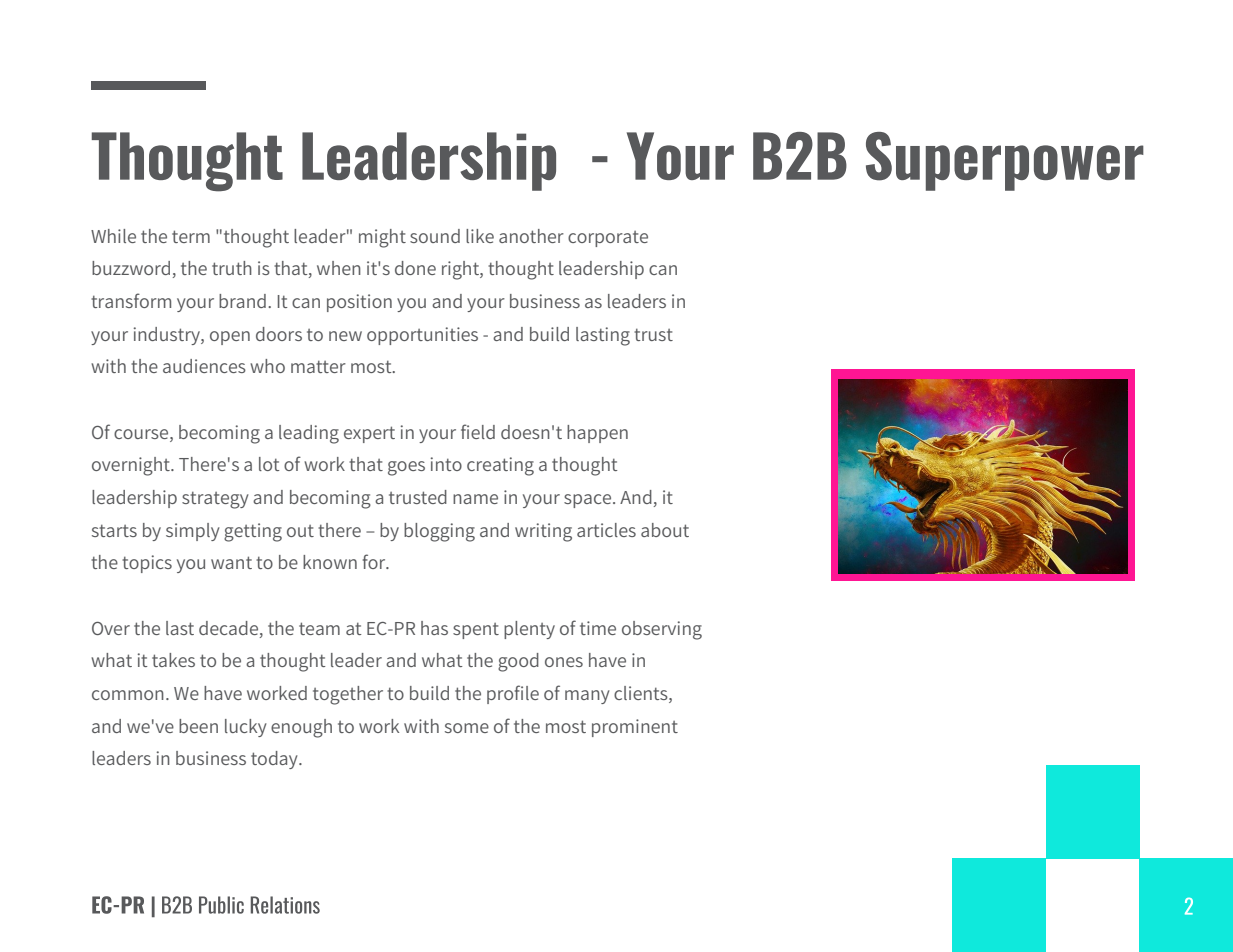 This screenshot has height=952, width=1233. I want to click on course, so click(142, 434).
